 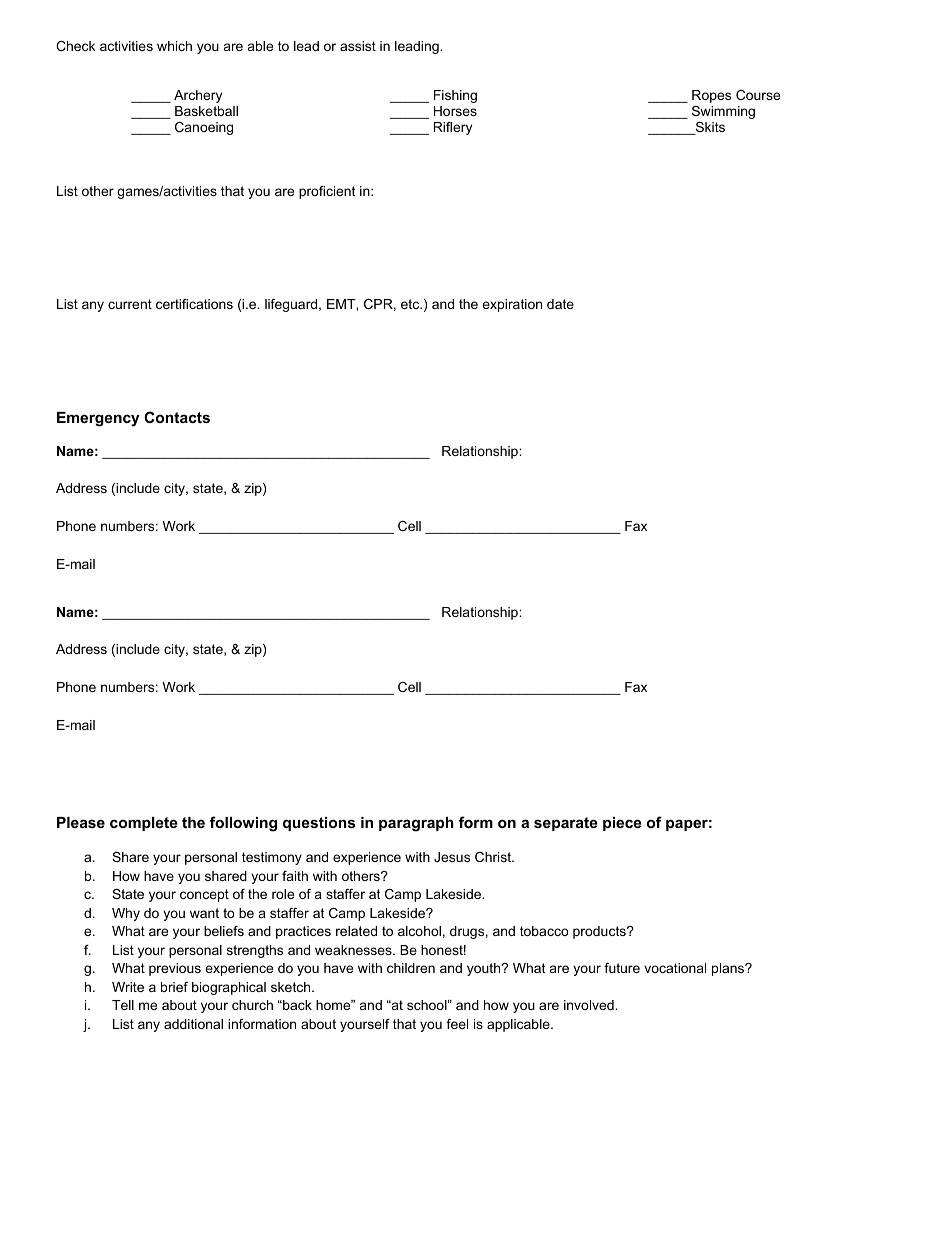 I want to click on piece, so click(x=622, y=824).
